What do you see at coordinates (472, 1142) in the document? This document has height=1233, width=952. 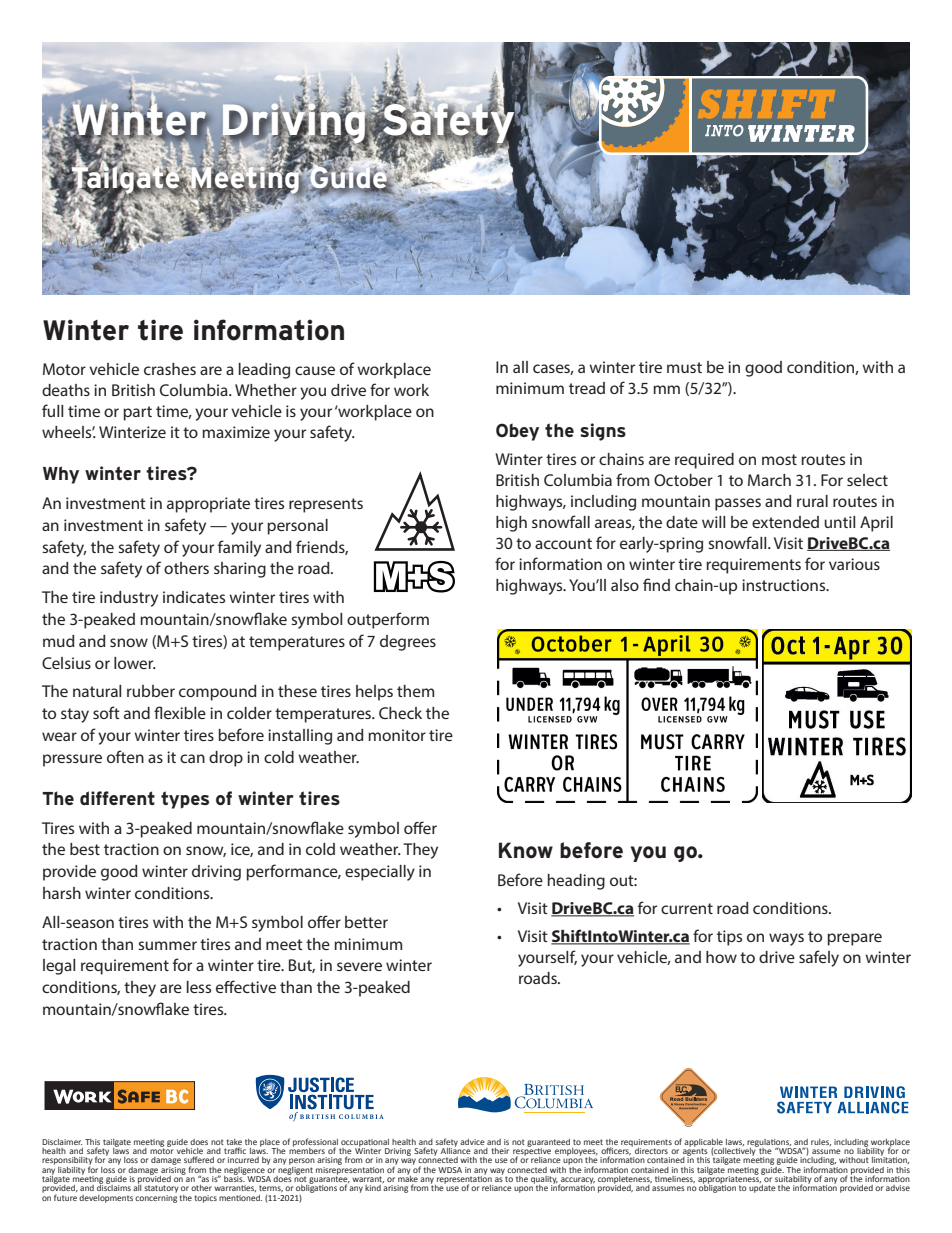 I see `advice` at bounding box center [472, 1142].
